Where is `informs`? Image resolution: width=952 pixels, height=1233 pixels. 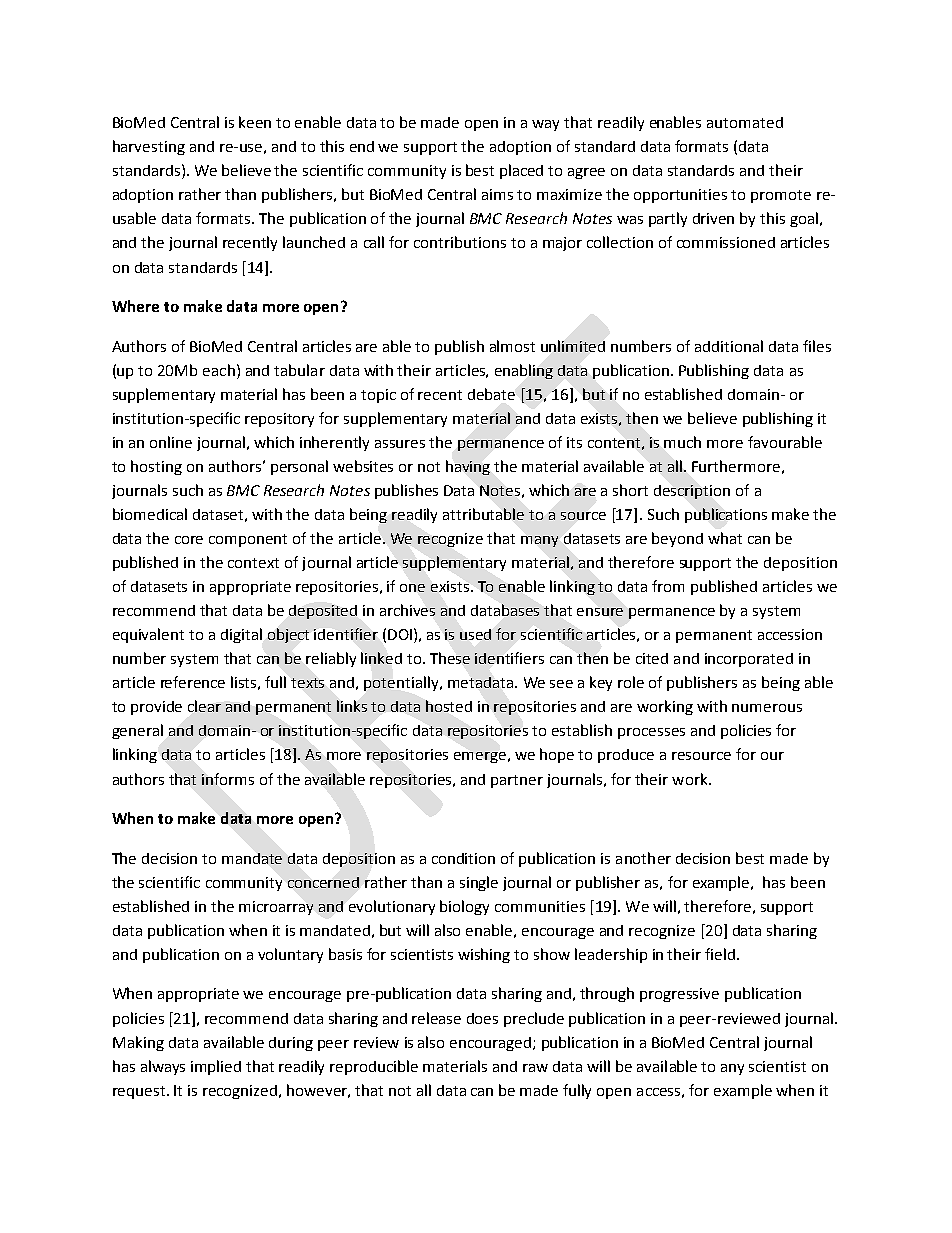
informs is located at coordinates (228, 779).
